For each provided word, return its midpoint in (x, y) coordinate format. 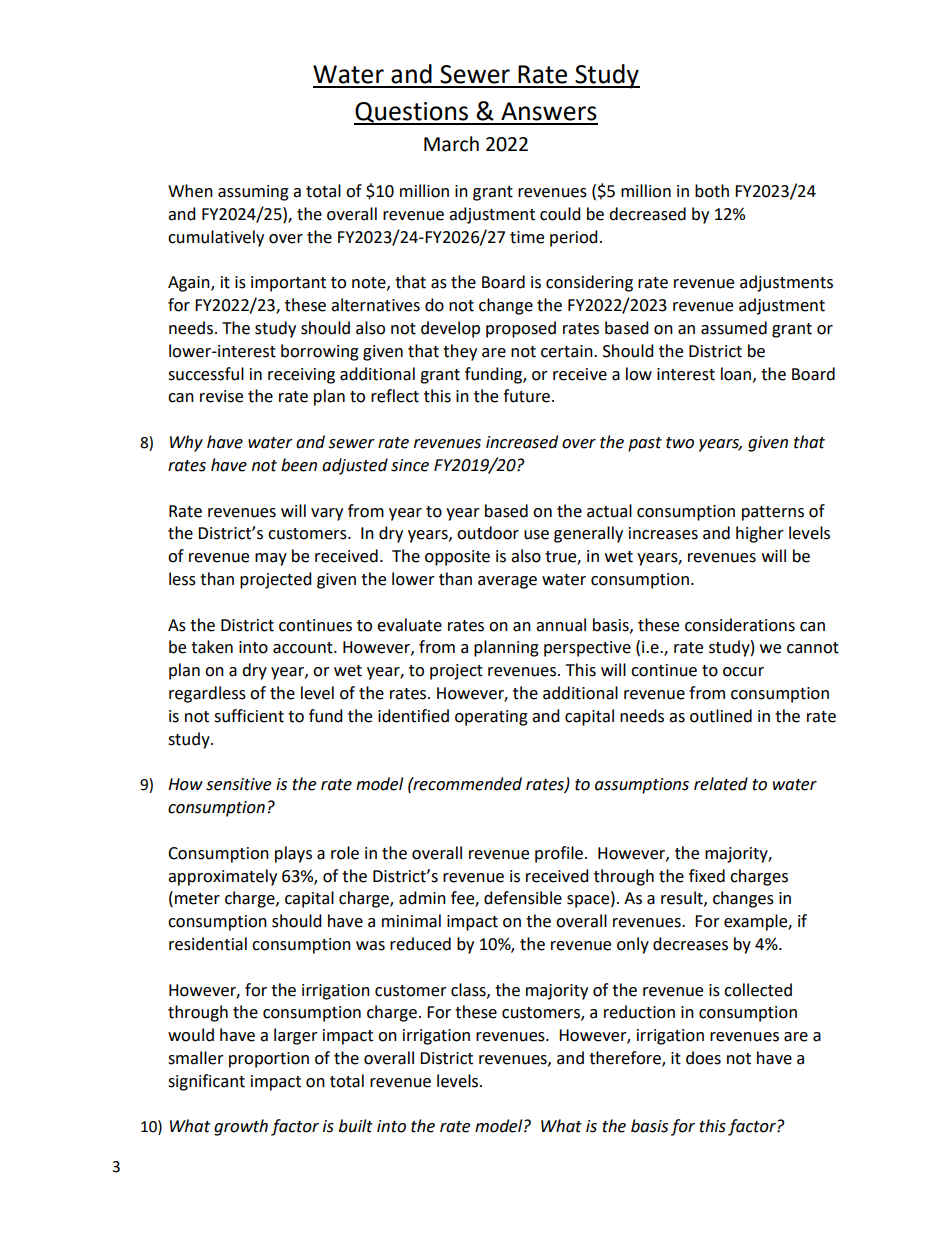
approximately (222, 877)
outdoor (488, 533)
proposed (521, 329)
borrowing (320, 352)
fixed (707, 876)
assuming (253, 193)
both (712, 191)
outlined (721, 716)
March (451, 144)
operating (491, 718)
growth (241, 1127)
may (271, 559)
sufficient (249, 716)
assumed (734, 328)
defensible (523, 898)
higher (760, 534)
